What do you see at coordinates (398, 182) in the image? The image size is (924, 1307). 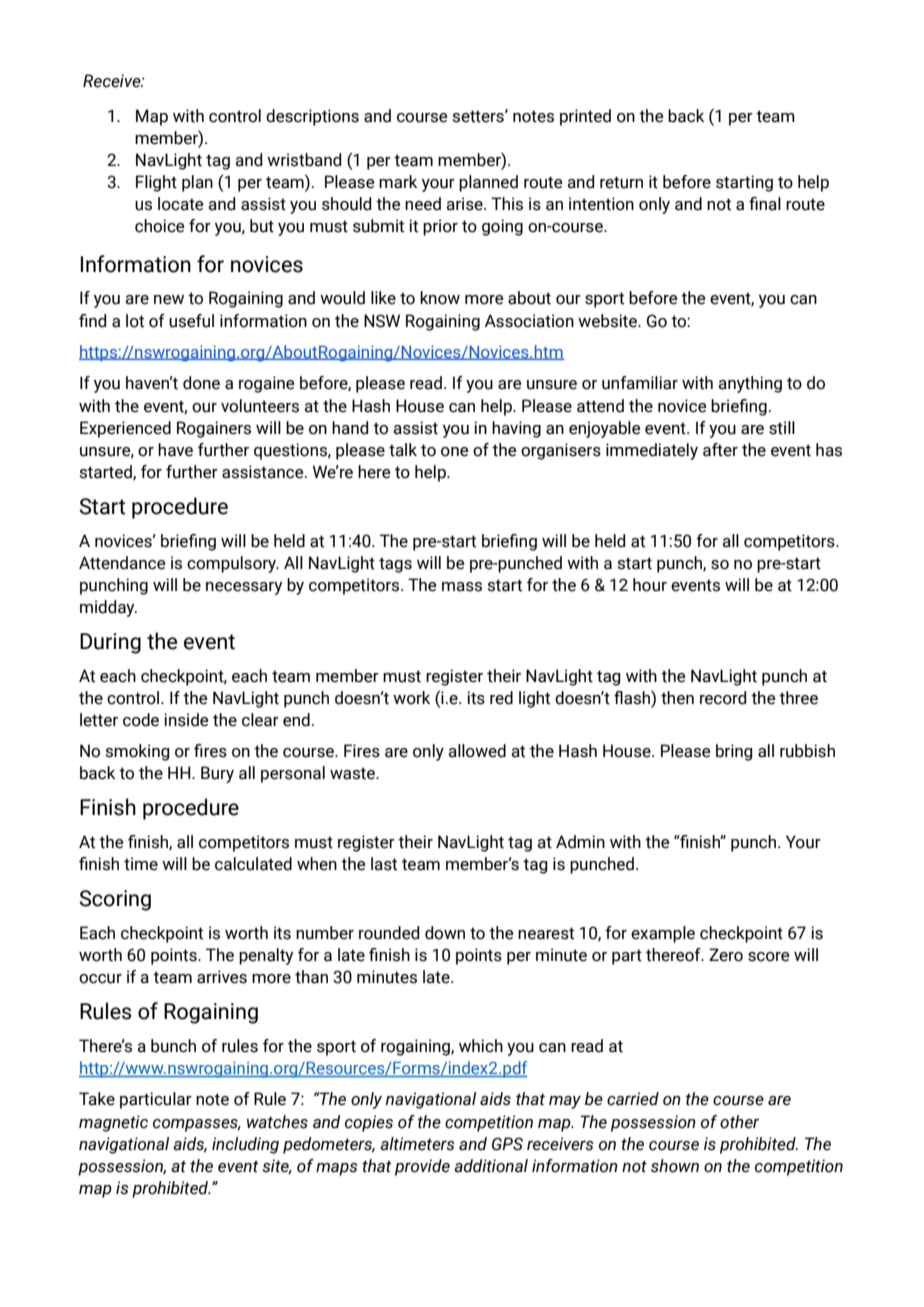 I see `mark` at bounding box center [398, 182].
